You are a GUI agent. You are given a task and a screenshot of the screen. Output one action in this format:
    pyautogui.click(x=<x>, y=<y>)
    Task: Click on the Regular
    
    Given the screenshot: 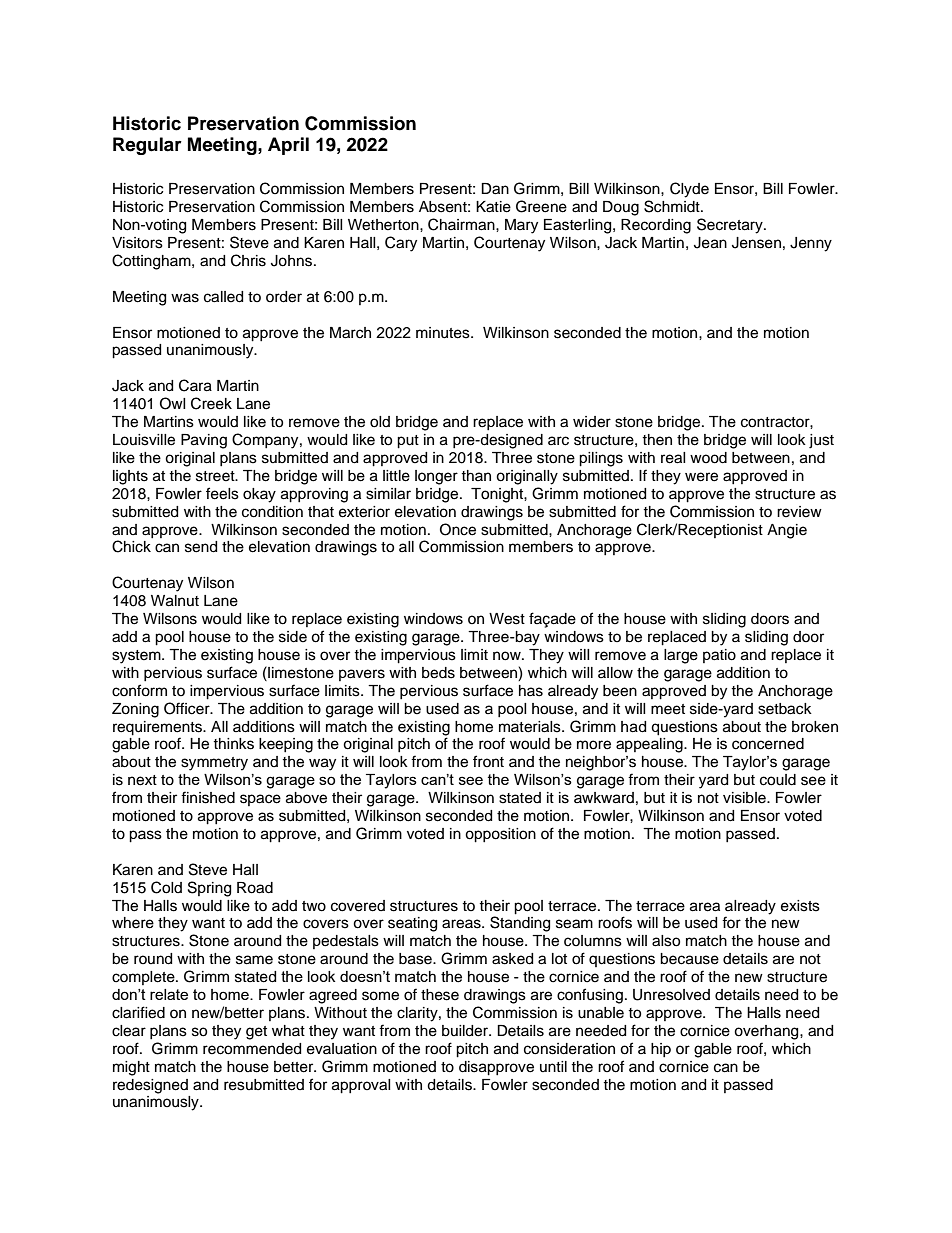 What is the action you would take?
    pyautogui.click(x=147, y=146)
